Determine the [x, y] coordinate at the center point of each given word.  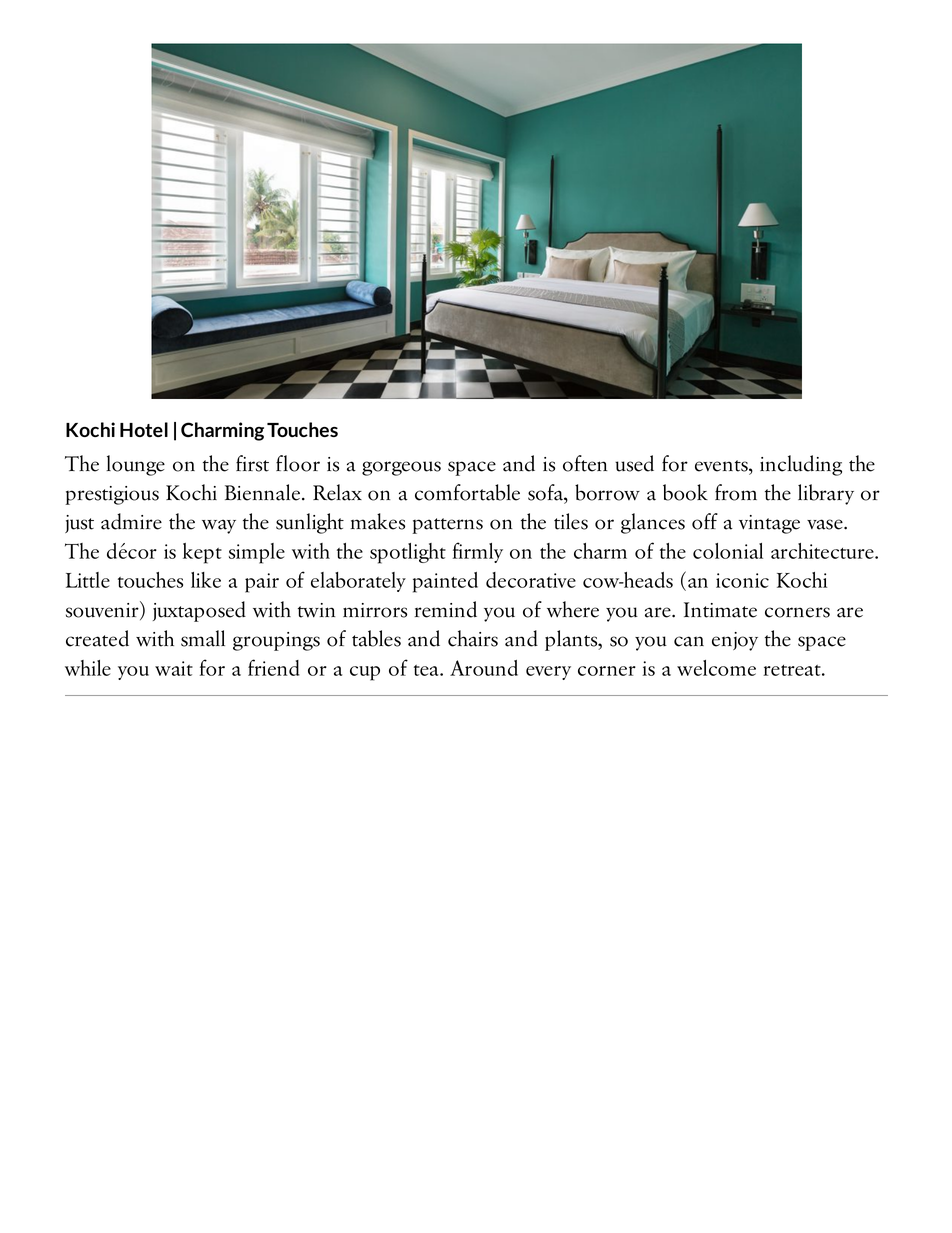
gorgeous [401, 468]
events [721, 466]
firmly [478, 552]
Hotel [144, 429]
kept [202, 553]
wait [174, 668]
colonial [728, 551]
